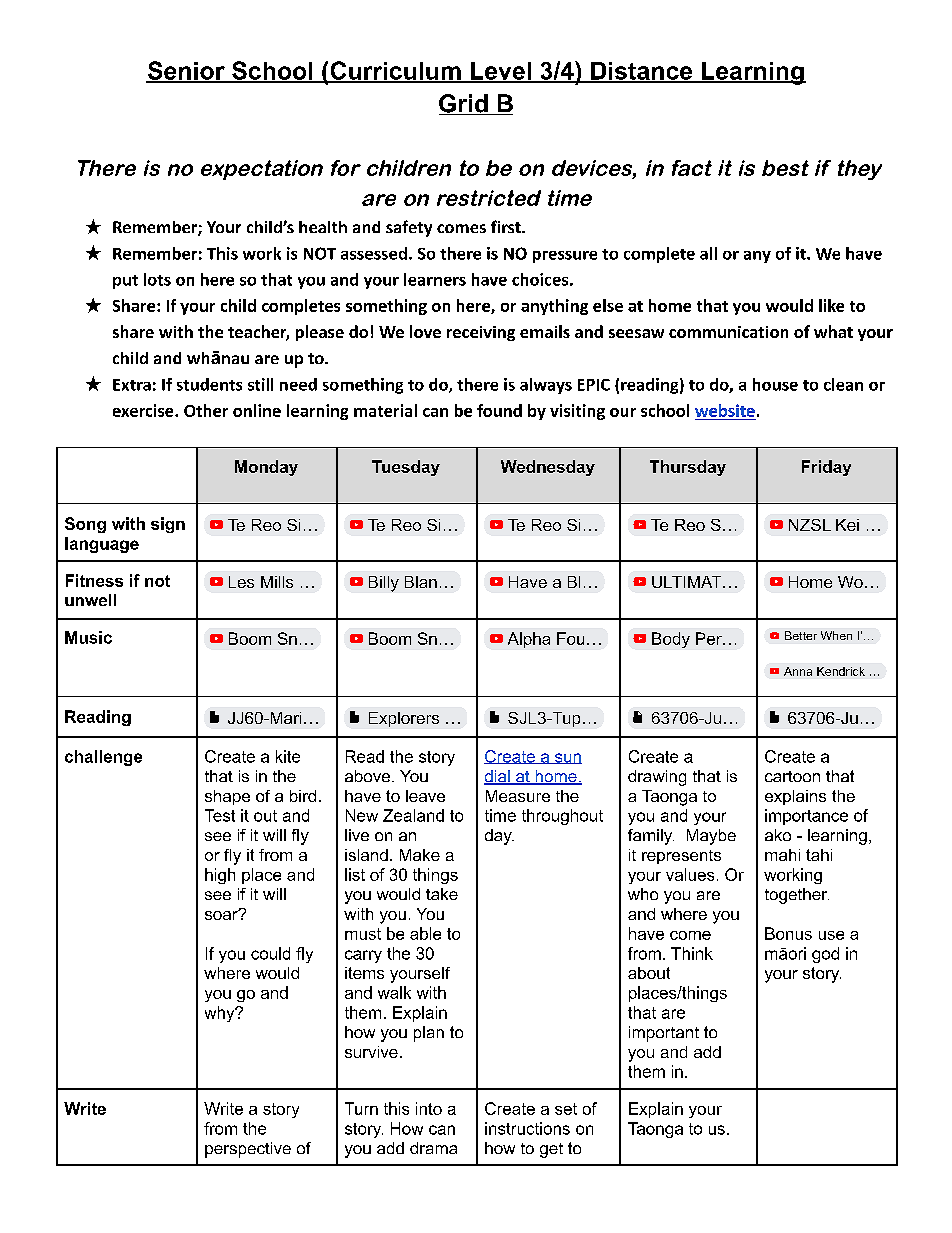  What do you see at coordinates (241, 582) in the screenshot?
I see `Les` at bounding box center [241, 582].
